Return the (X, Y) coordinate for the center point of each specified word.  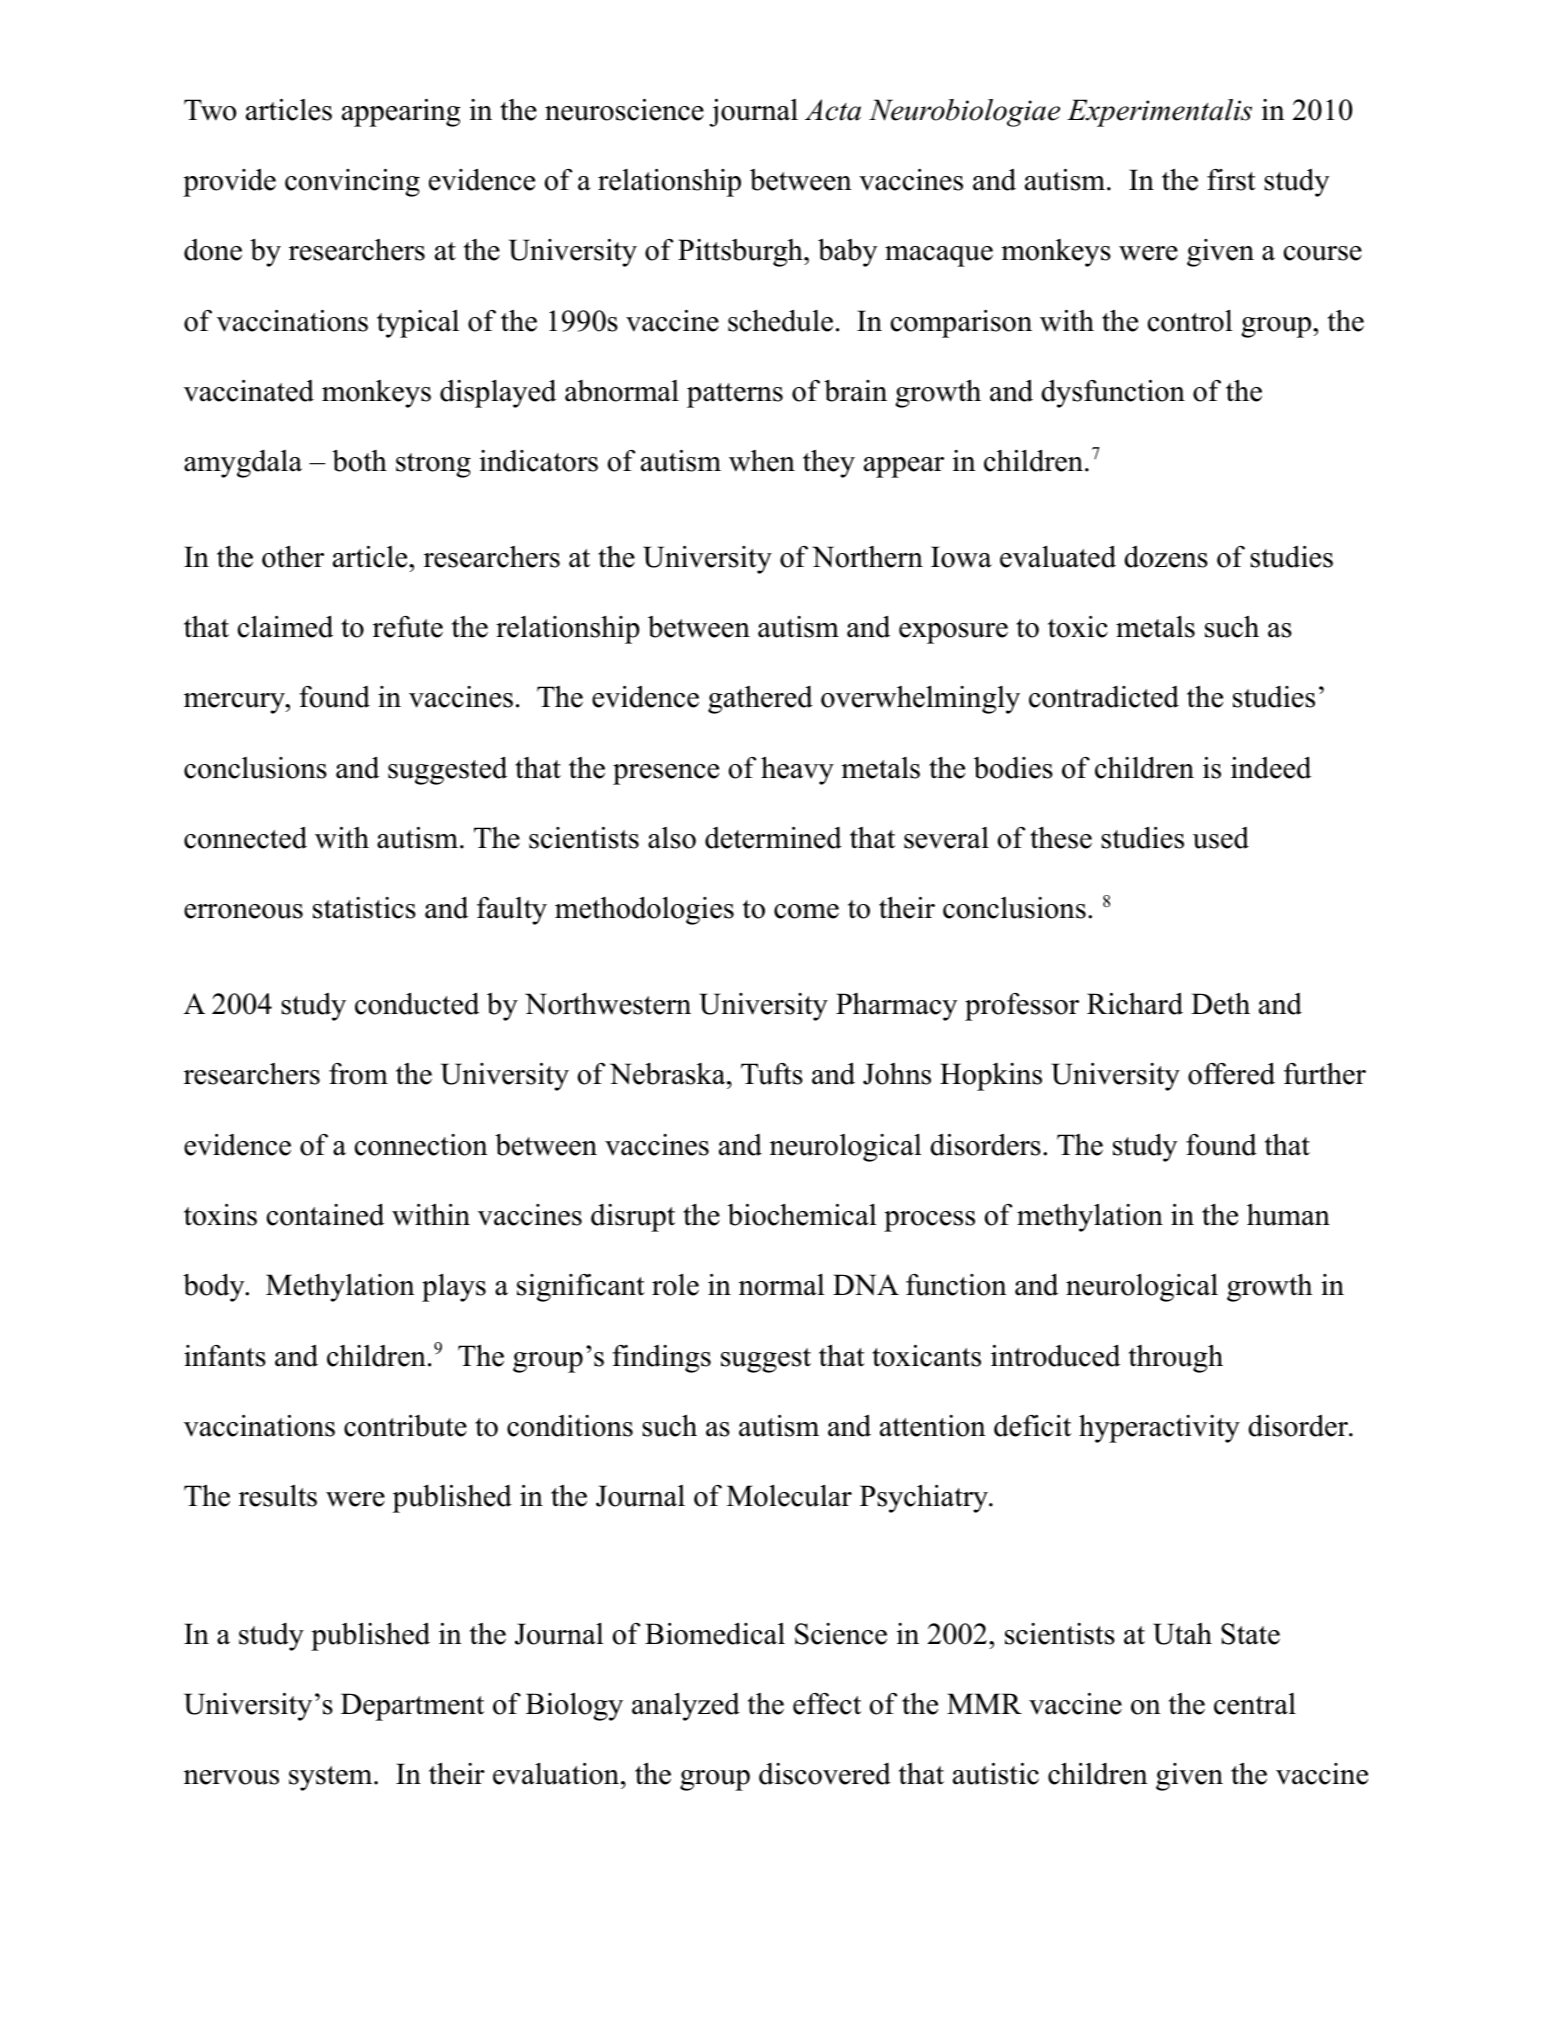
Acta (833, 110)
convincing (352, 183)
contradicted (1104, 697)
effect (827, 1704)
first (1231, 180)
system (332, 1778)
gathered (760, 700)
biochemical (802, 1215)
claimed (285, 627)
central (1255, 1704)
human (1288, 1215)
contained (325, 1215)
